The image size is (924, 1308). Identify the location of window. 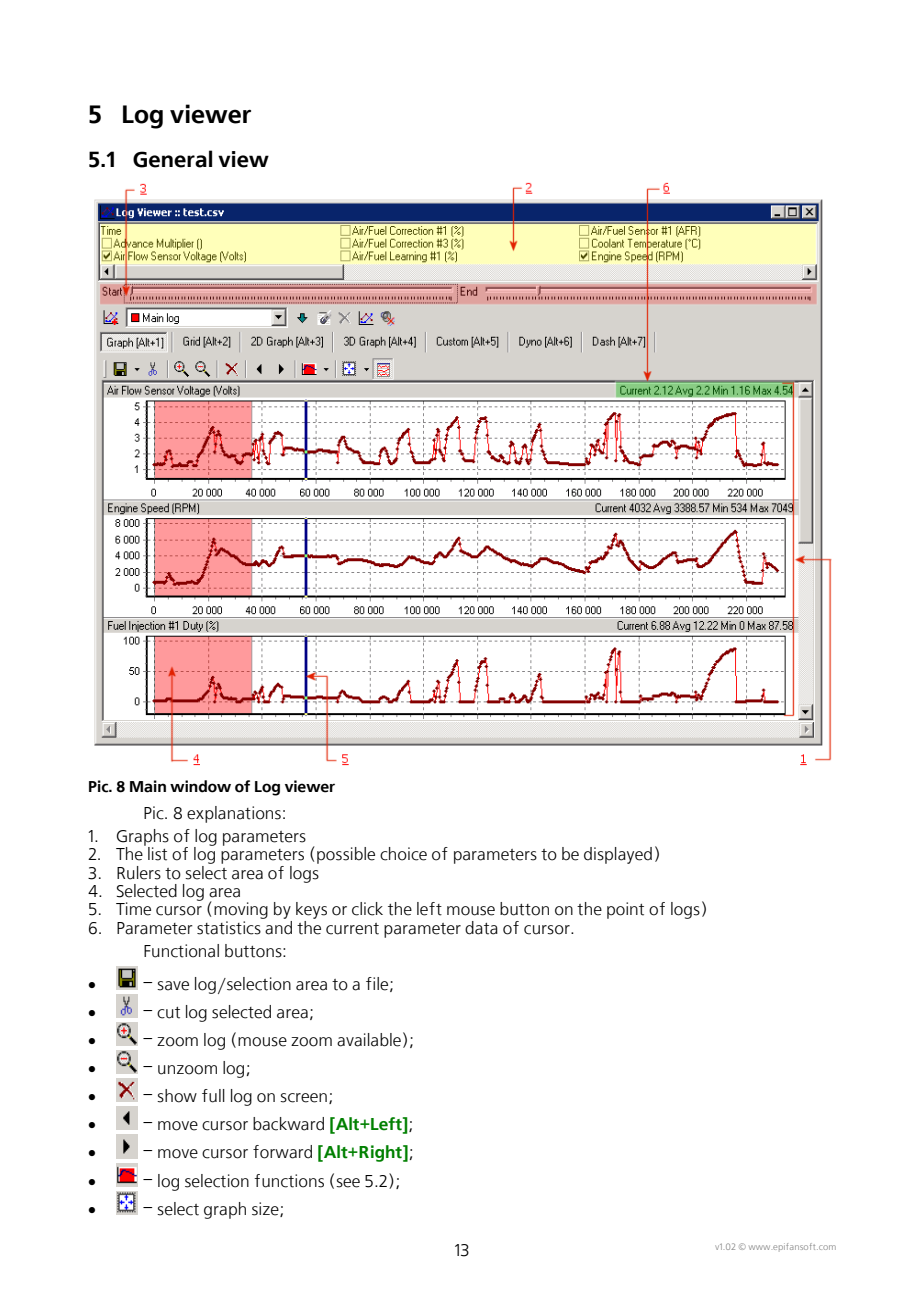
(200, 786).
